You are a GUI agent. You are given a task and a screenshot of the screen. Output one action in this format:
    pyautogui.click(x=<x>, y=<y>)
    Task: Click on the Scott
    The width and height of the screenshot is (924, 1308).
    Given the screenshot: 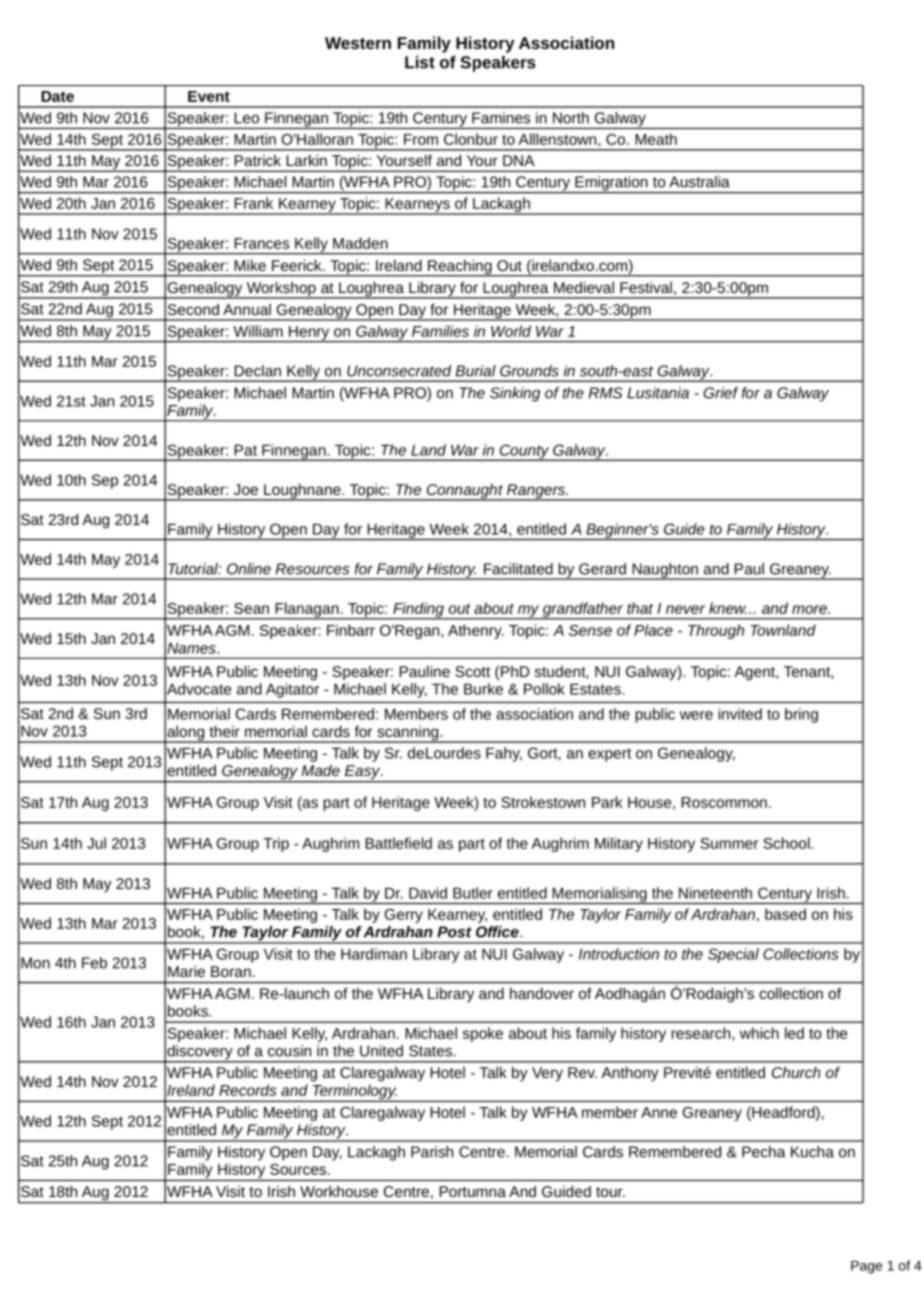 What is the action you would take?
    pyautogui.click(x=473, y=671)
